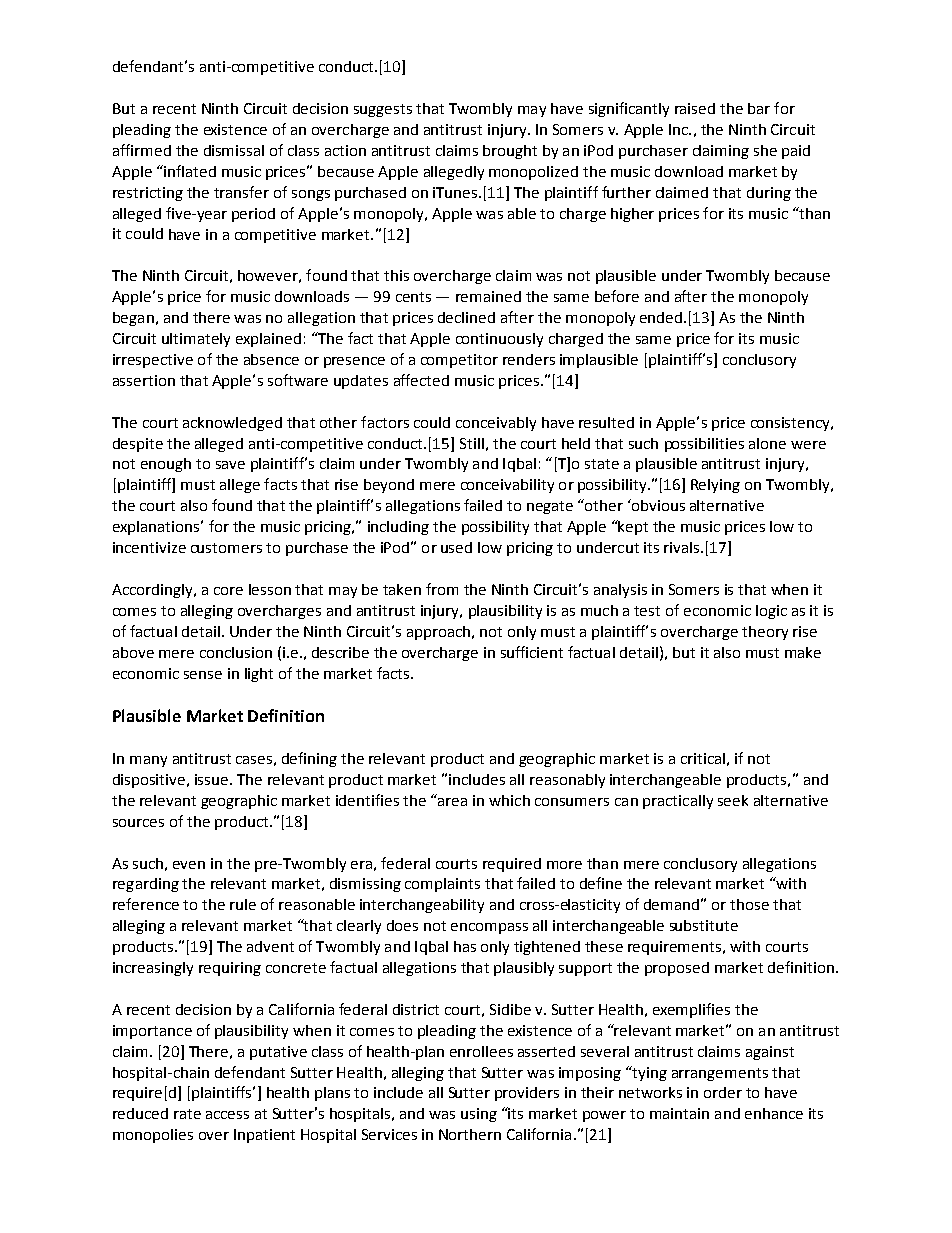  I want to click on issue, so click(213, 779).
